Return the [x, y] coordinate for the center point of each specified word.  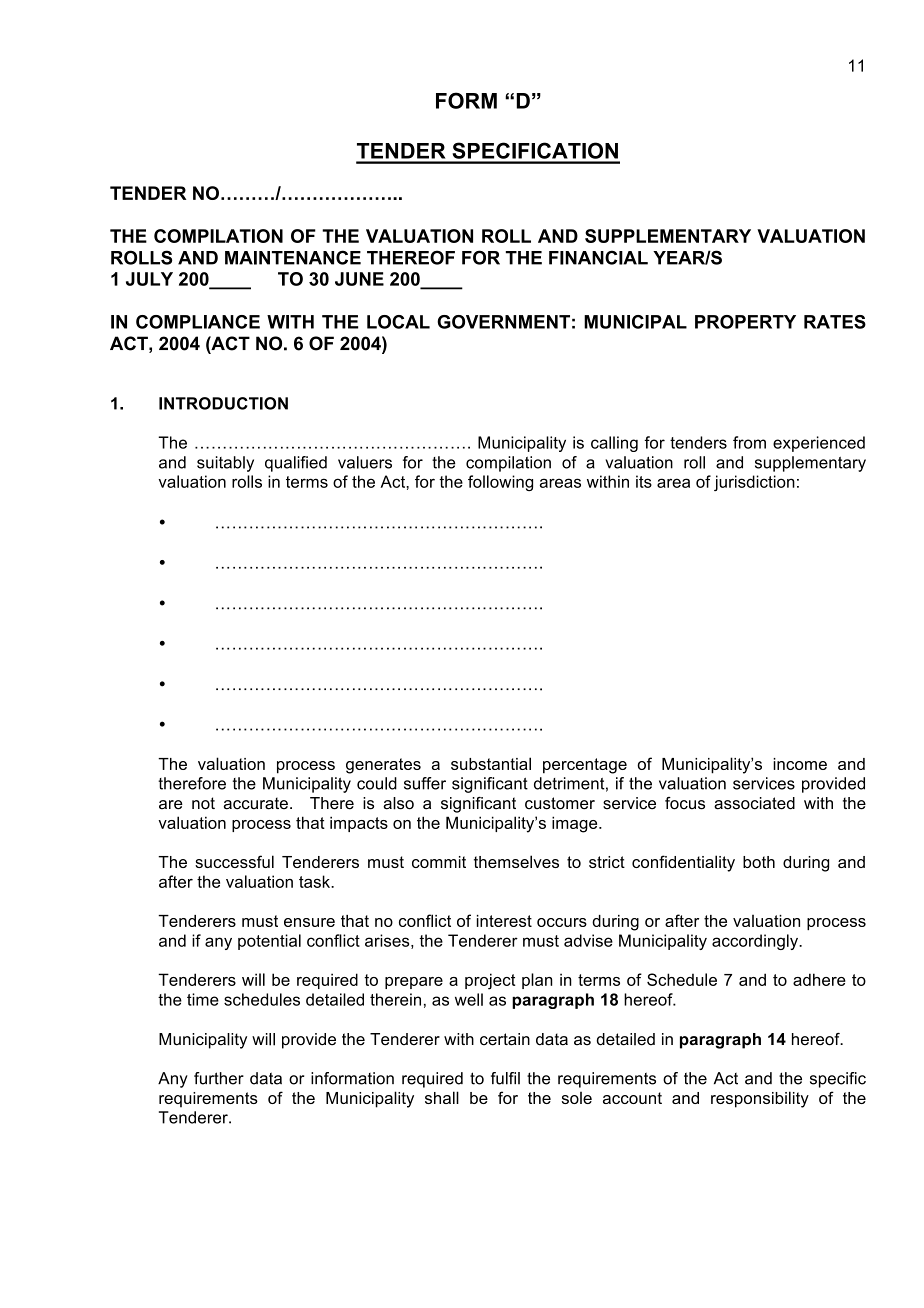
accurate [256, 803]
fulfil [505, 1078]
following [500, 483]
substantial [491, 763]
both [759, 862]
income [800, 764]
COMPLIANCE [198, 322]
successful [234, 861]
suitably [225, 464]
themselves [516, 861]
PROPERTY [745, 322]
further [219, 1078]
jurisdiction [754, 483]
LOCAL [398, 322]
